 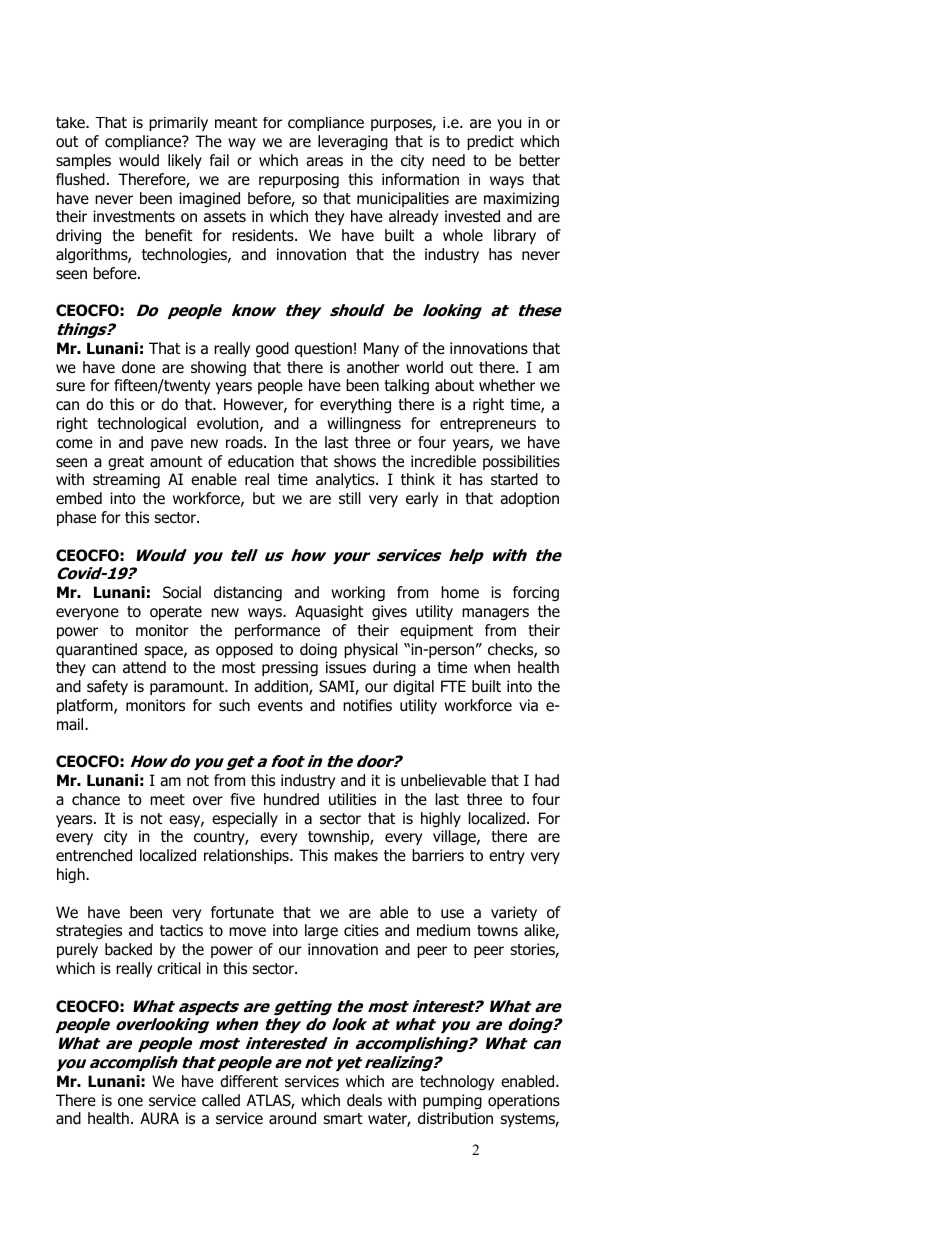 What do you see at coordinates (159, 1118) in the screenshot?
I see `AURA` at bounding box center [159, 1118].
